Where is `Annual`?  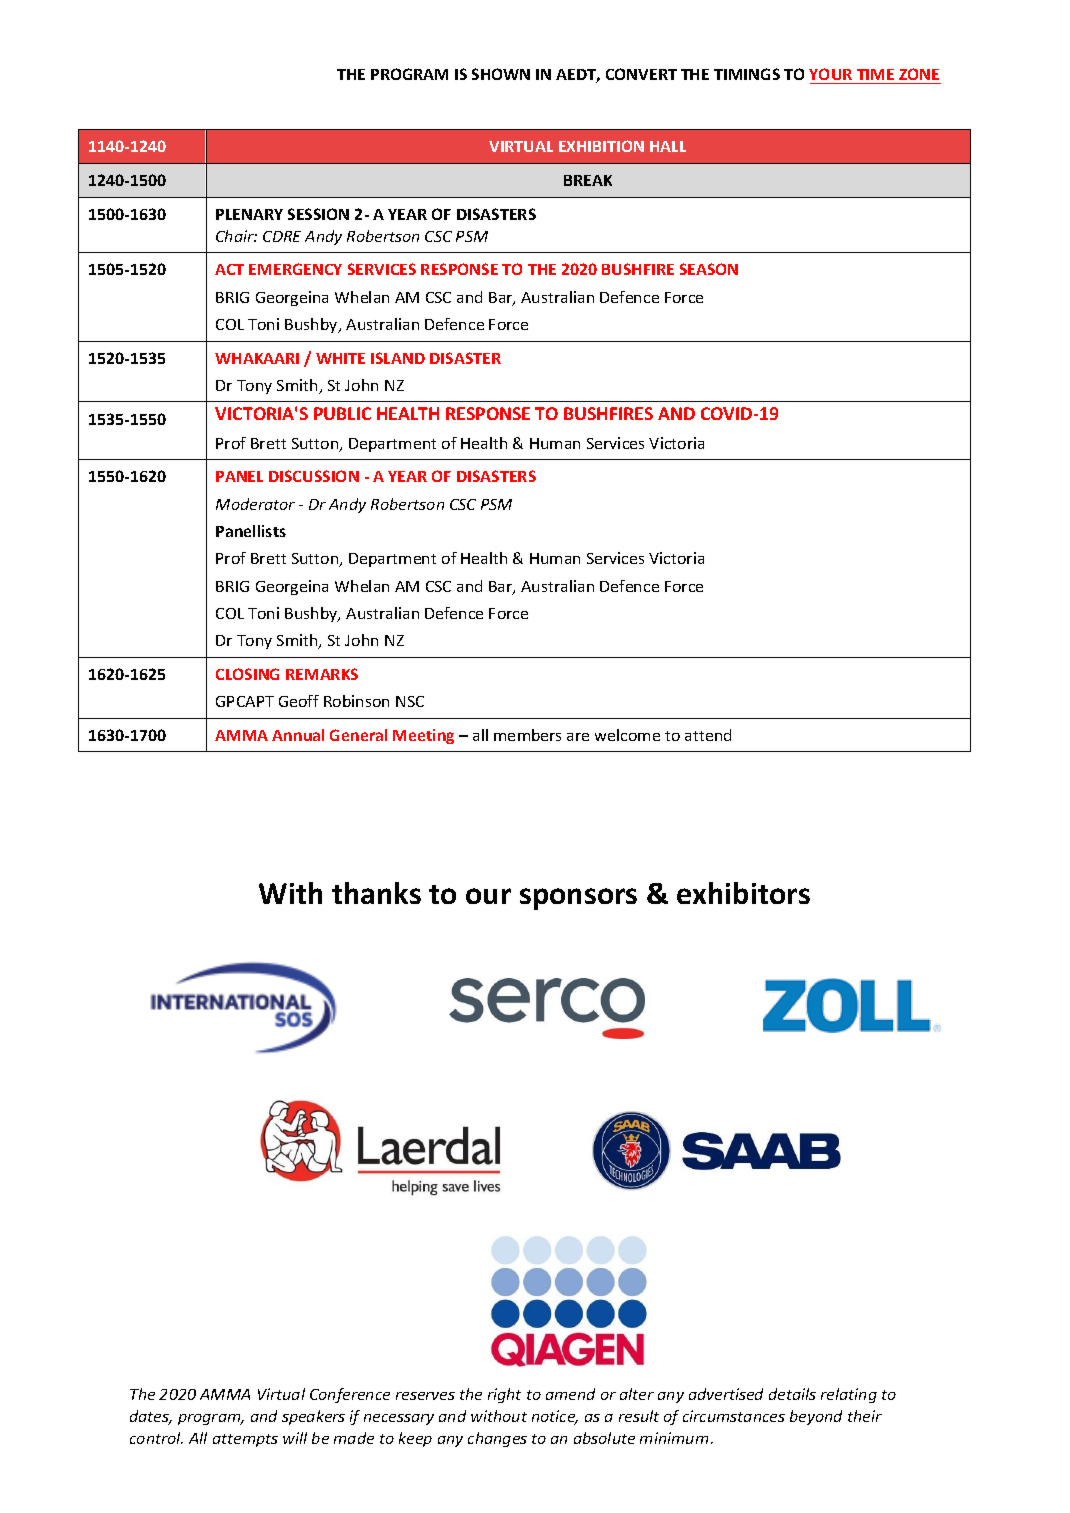 Annual is located at coordinates (298, 735).
